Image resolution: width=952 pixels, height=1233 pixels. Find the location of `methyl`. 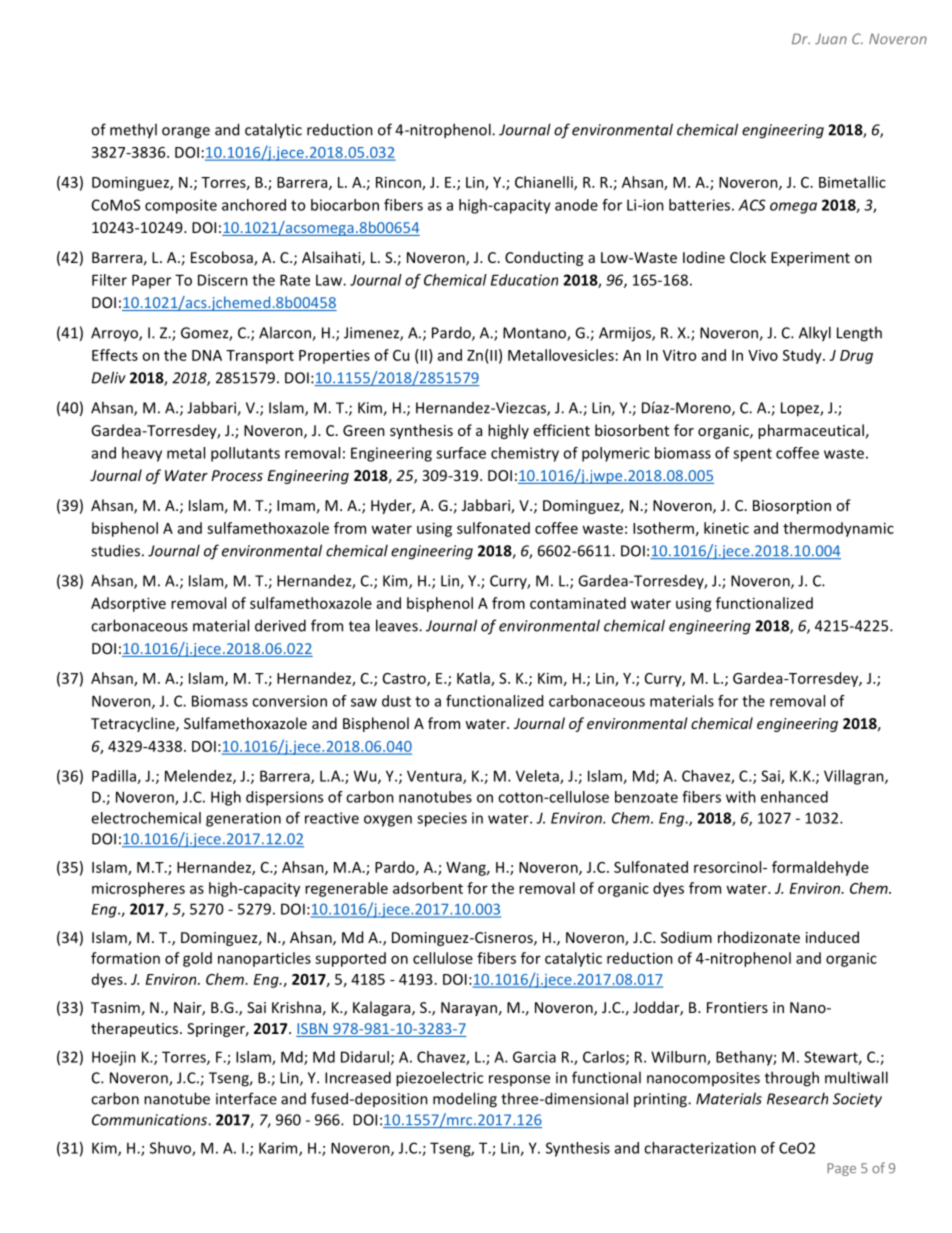

methyl is located at coordinates (133, 131).
